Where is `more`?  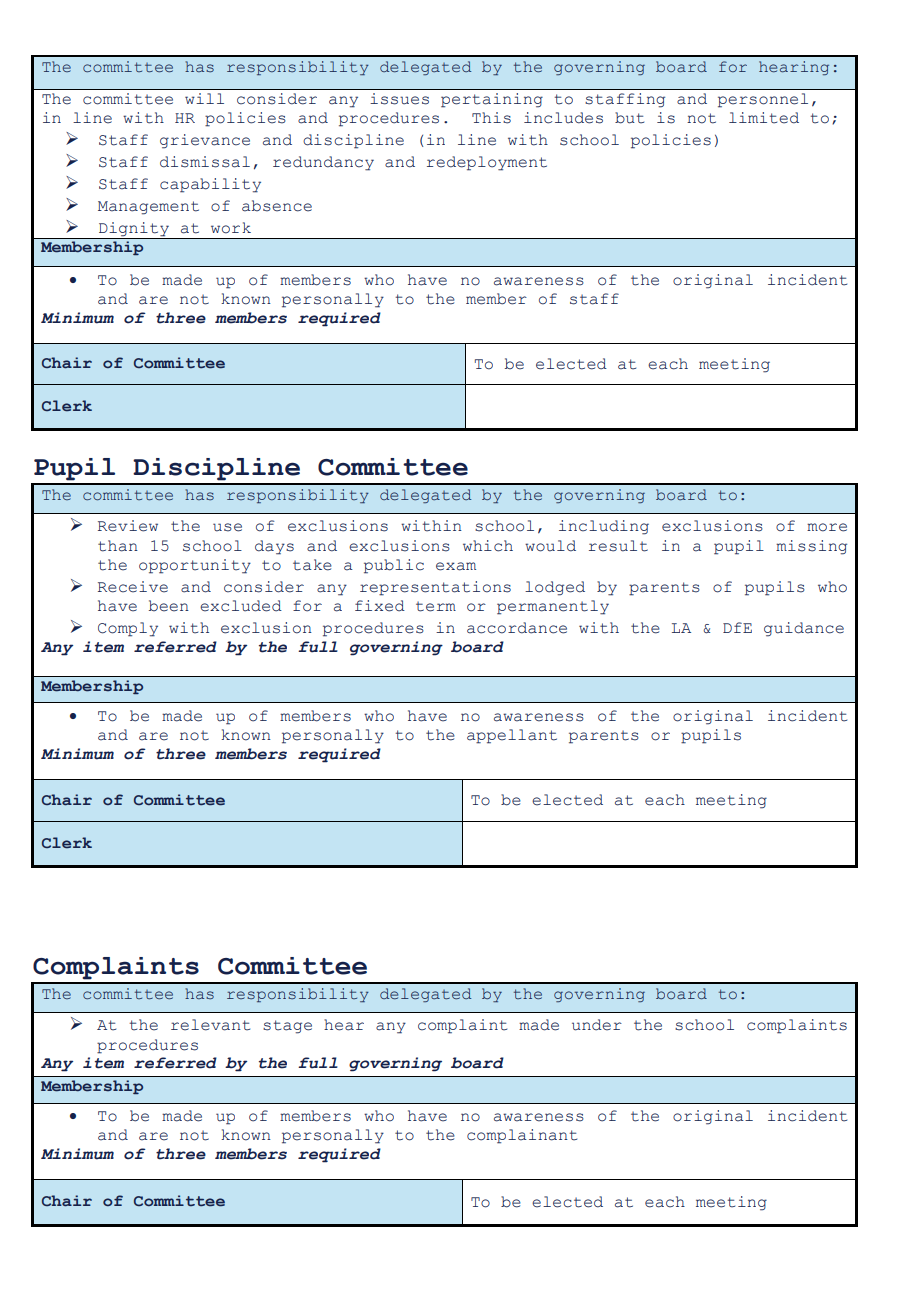 more is located at coordinates (827, 527).
